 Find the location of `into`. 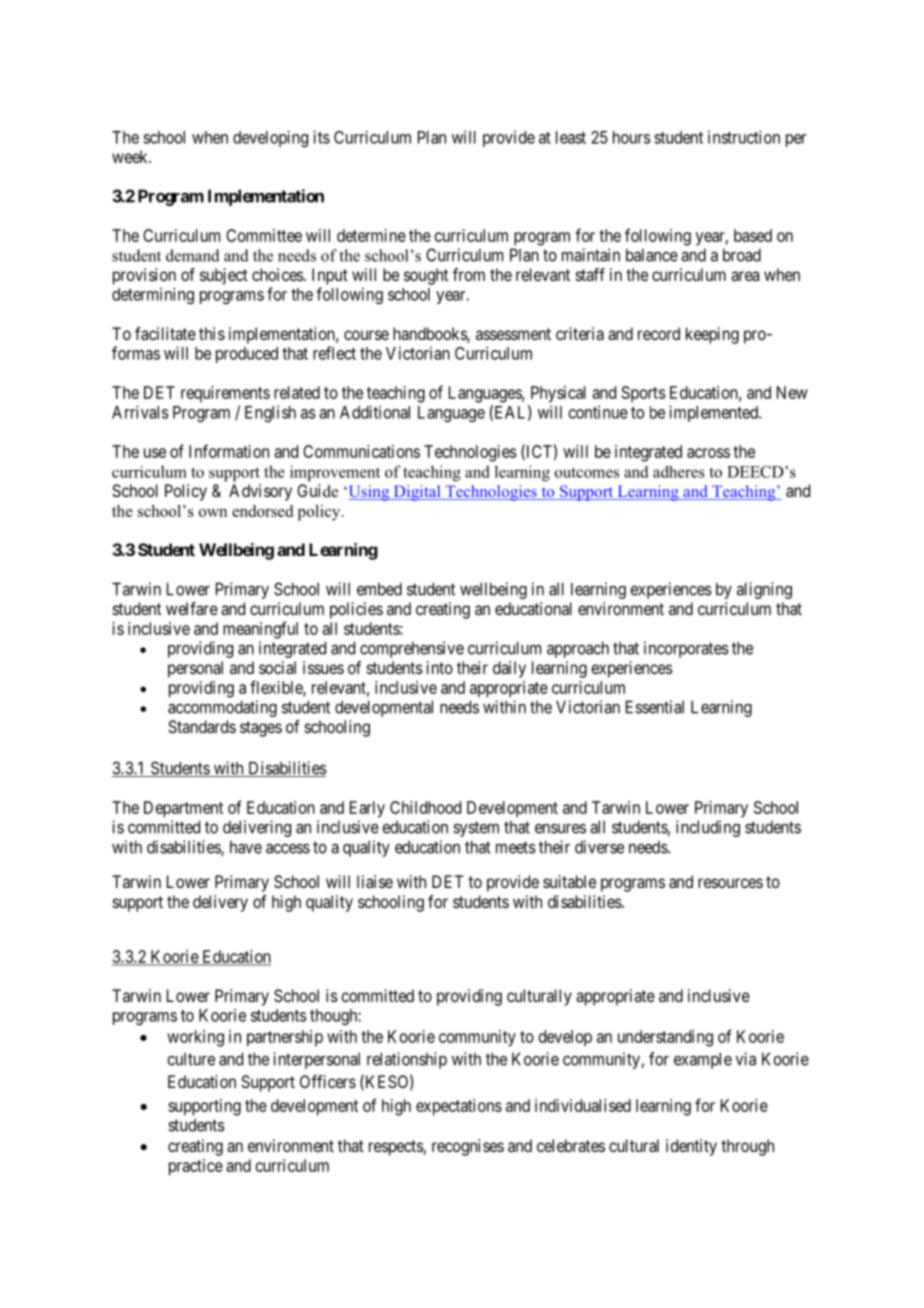

into is located at coordinates (440, 667).
